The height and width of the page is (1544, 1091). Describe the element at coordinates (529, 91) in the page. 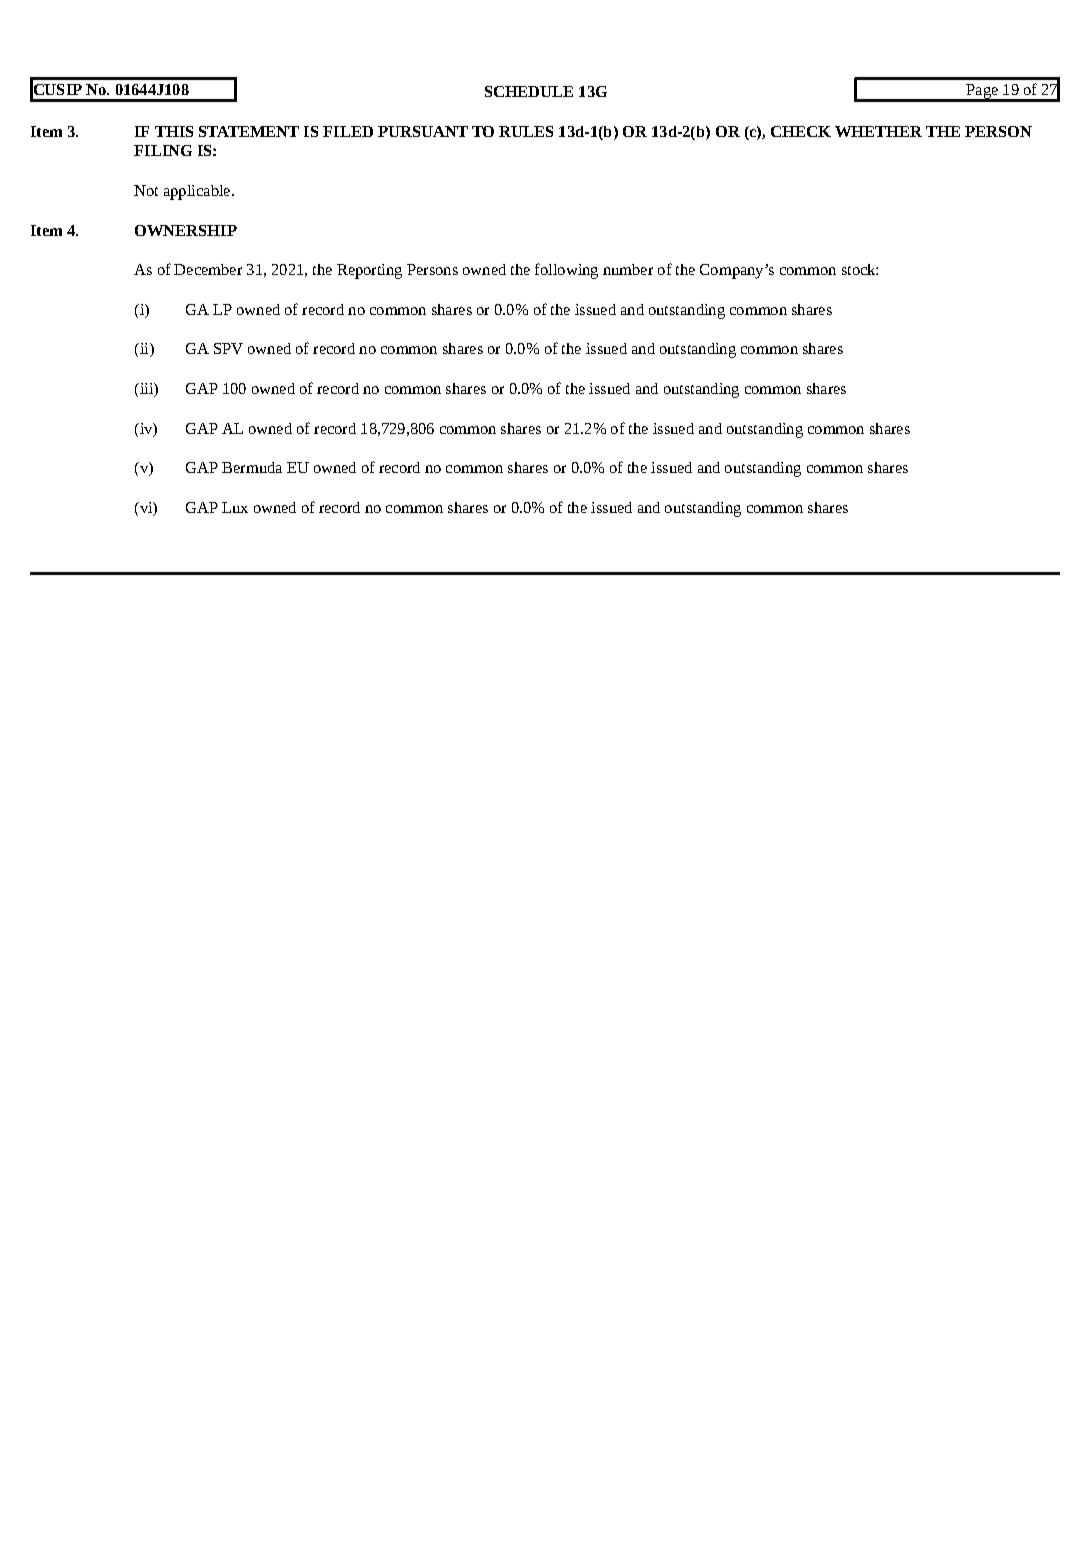

I see `SCHEDULE` at that location.
